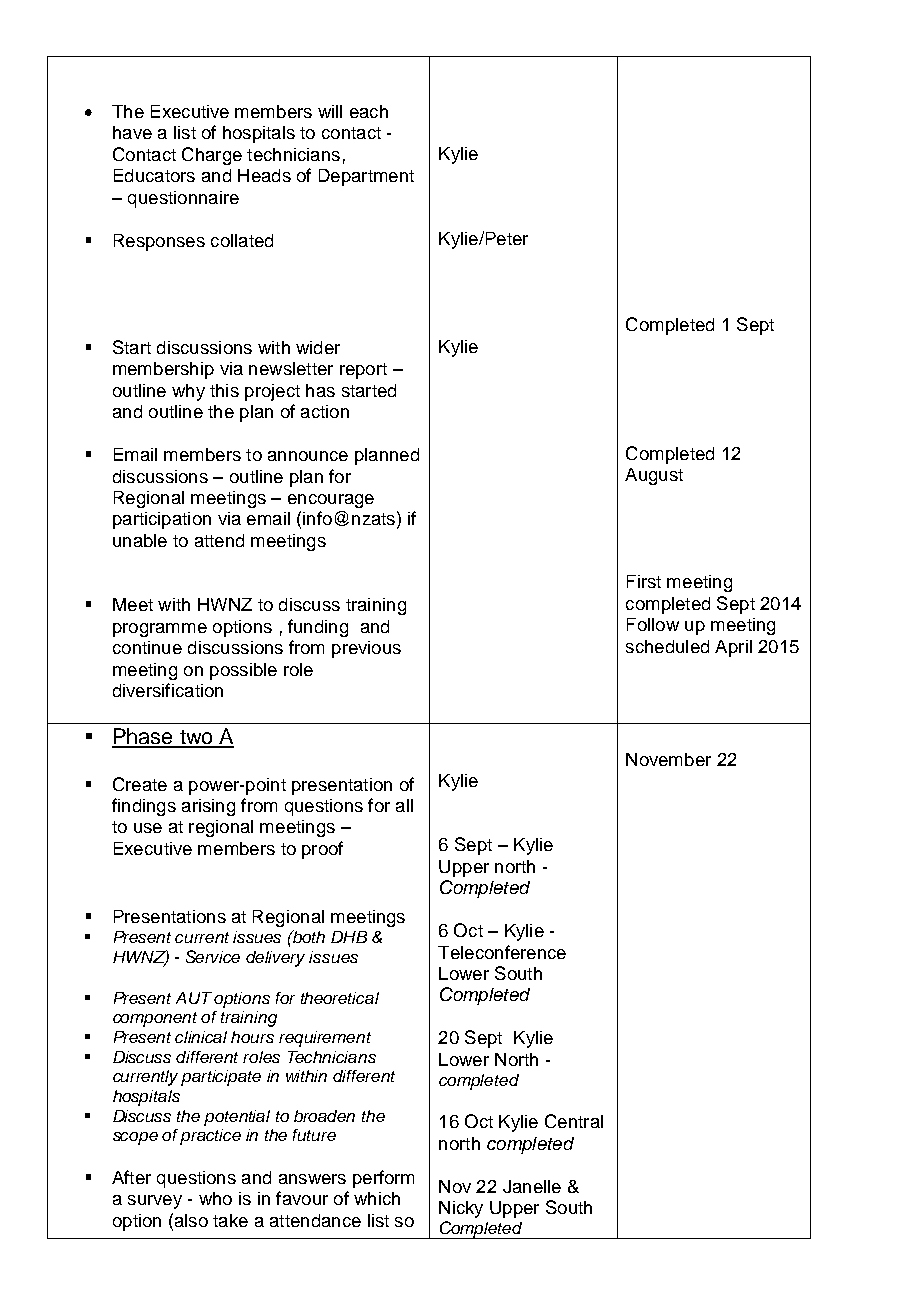 The height and width of the screenshot is (1308, 924). Describe the element at coordinates (369, 111) in the screenshot. I see `each` at that location.
